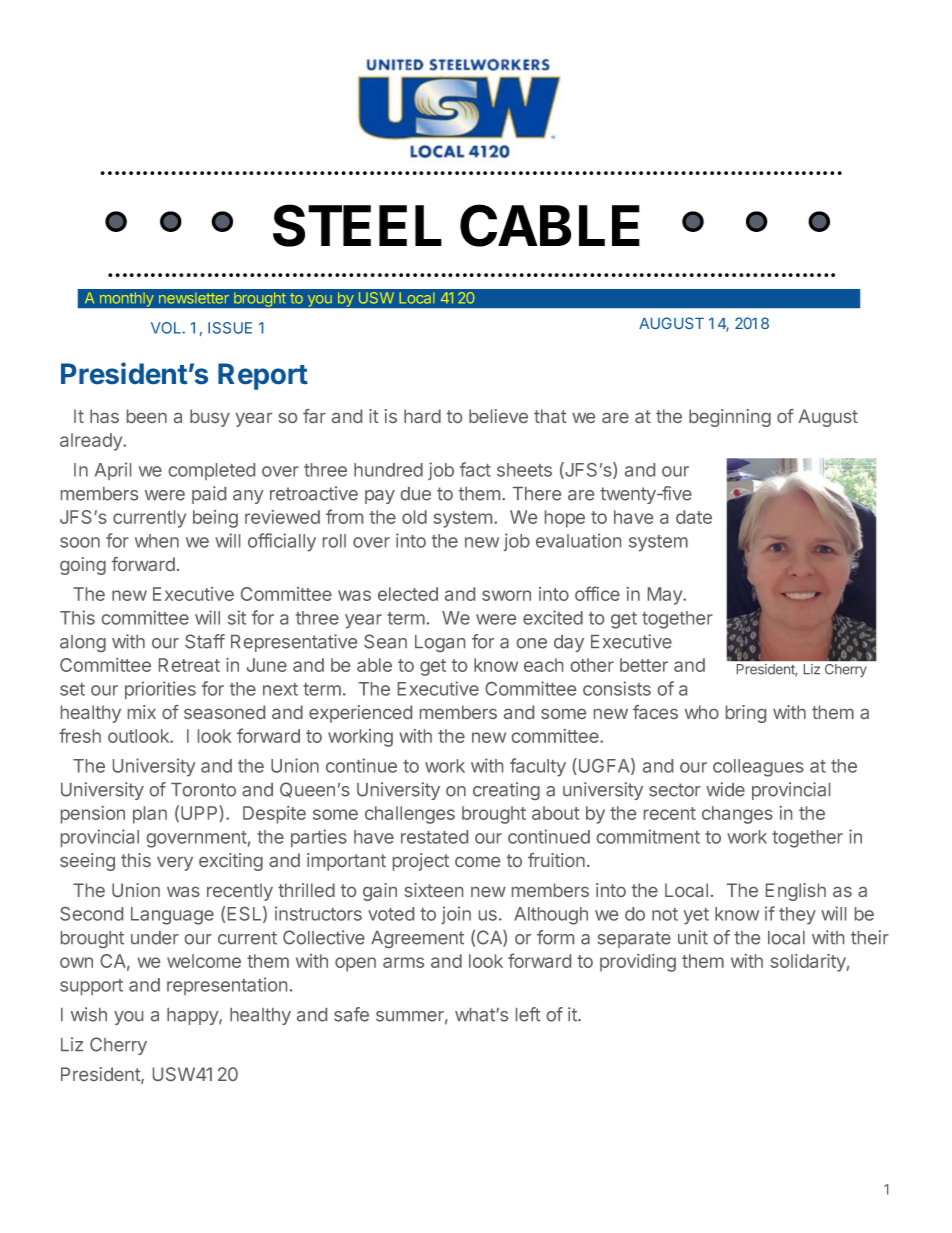  What do you see at coordinates (730, 418) in the image?
I see `beginning` at bounding box center [730, 418].
